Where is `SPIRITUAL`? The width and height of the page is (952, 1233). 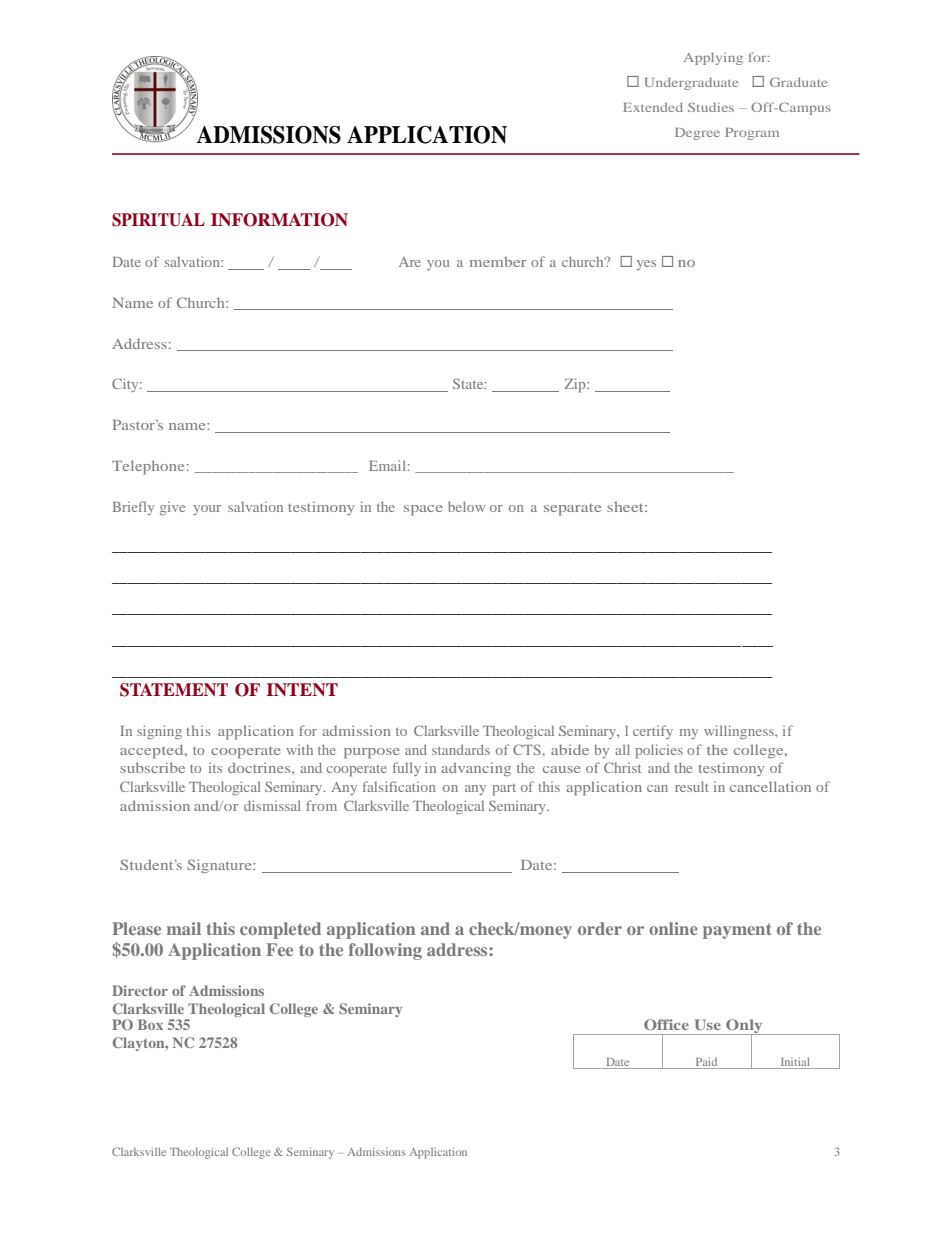
SPIRITUAL is located at coordinates (158, 220).
